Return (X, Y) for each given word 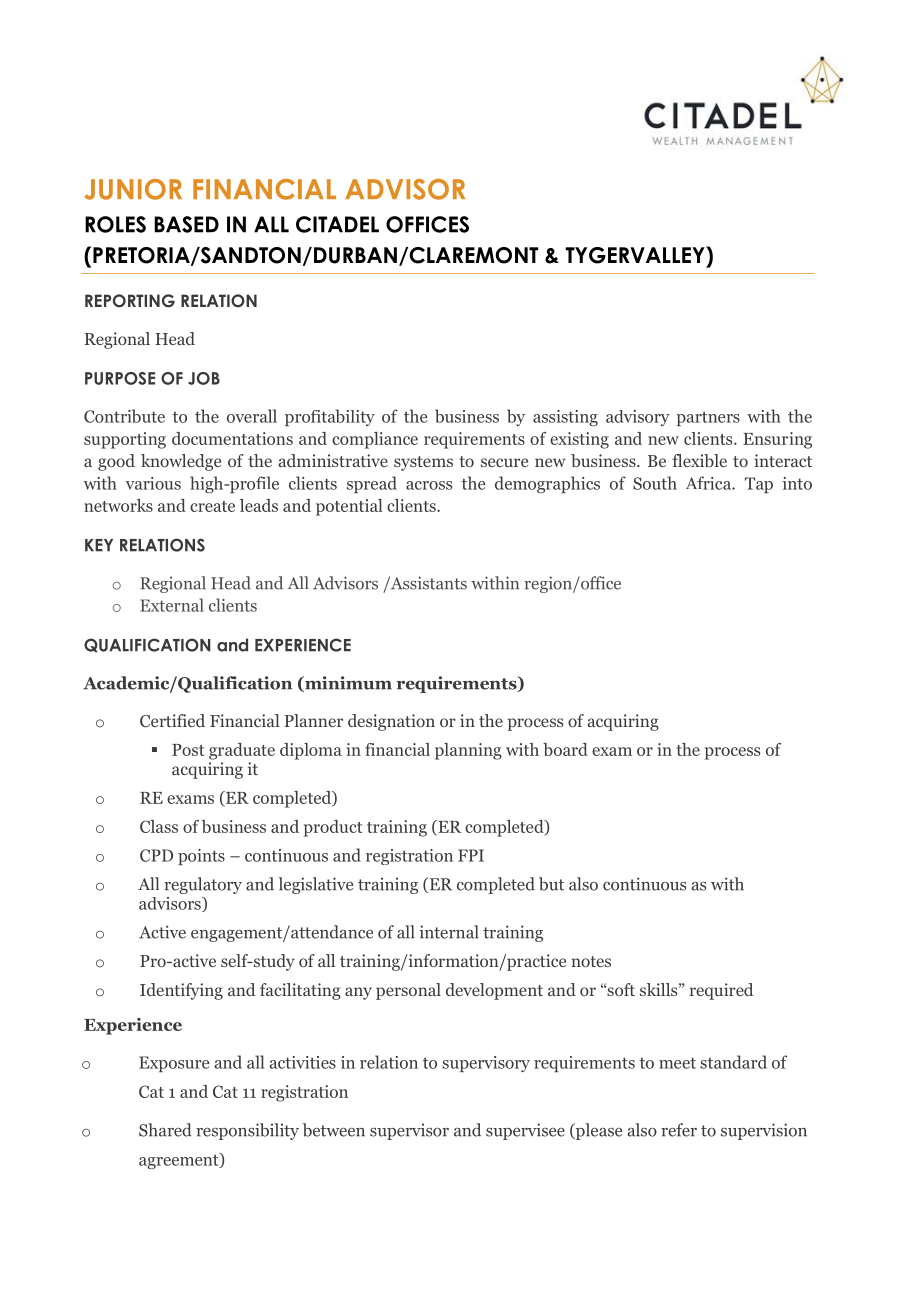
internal (449, 932)
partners (708, 418)
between (334, 1130)
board (565, 749)
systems (423, 463)
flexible (699, 460)
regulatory (203, 885)
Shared (165, 1130)
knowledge (181, 462)
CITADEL (337, 224)
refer (679, 1130)
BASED (186, 224)
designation (391, 722)
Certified (172, 721)
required (721, 991)
